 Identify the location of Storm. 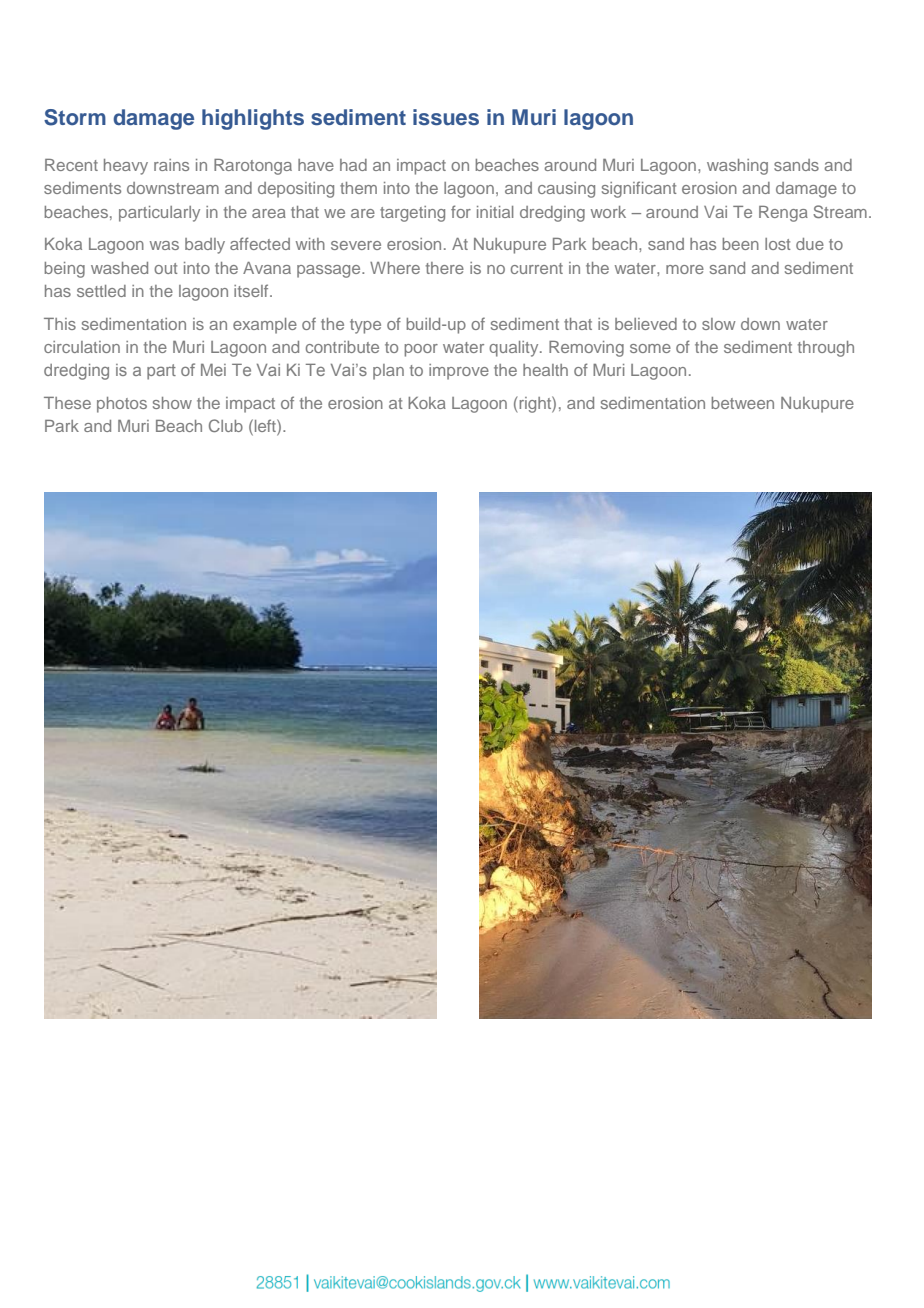
(75, 117).
